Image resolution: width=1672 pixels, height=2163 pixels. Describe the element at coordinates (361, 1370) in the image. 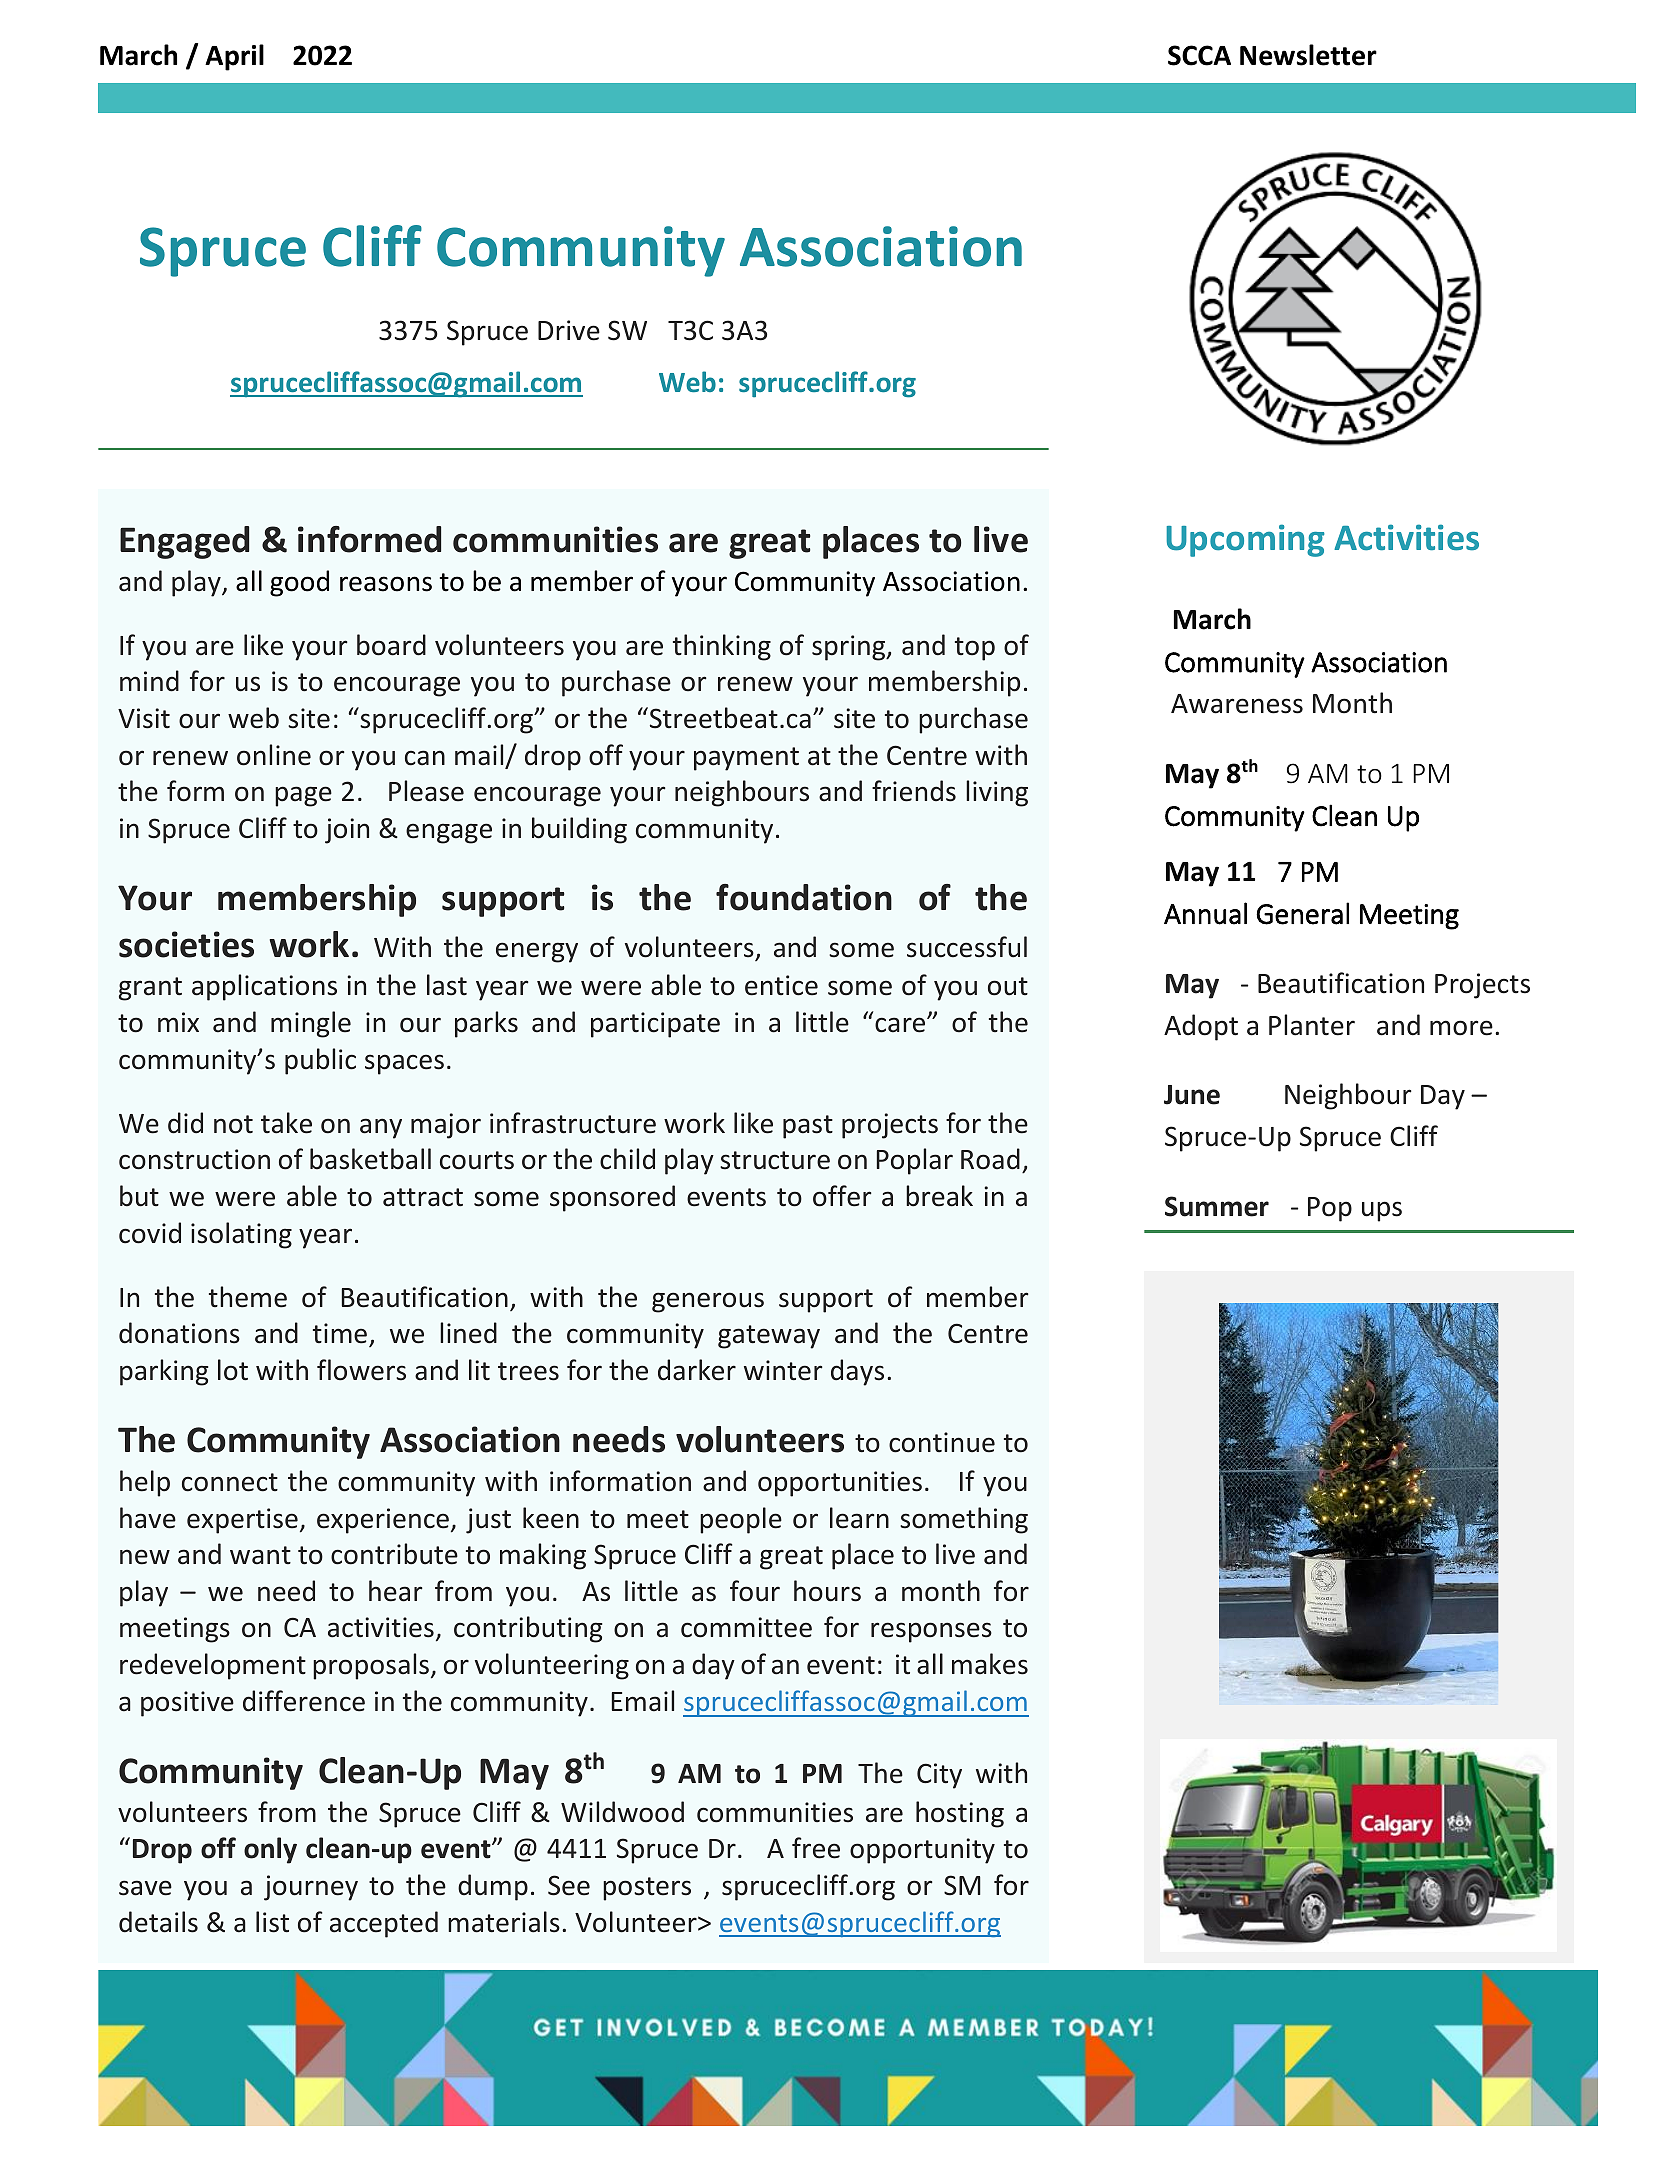

I see `flowers` at that location.
